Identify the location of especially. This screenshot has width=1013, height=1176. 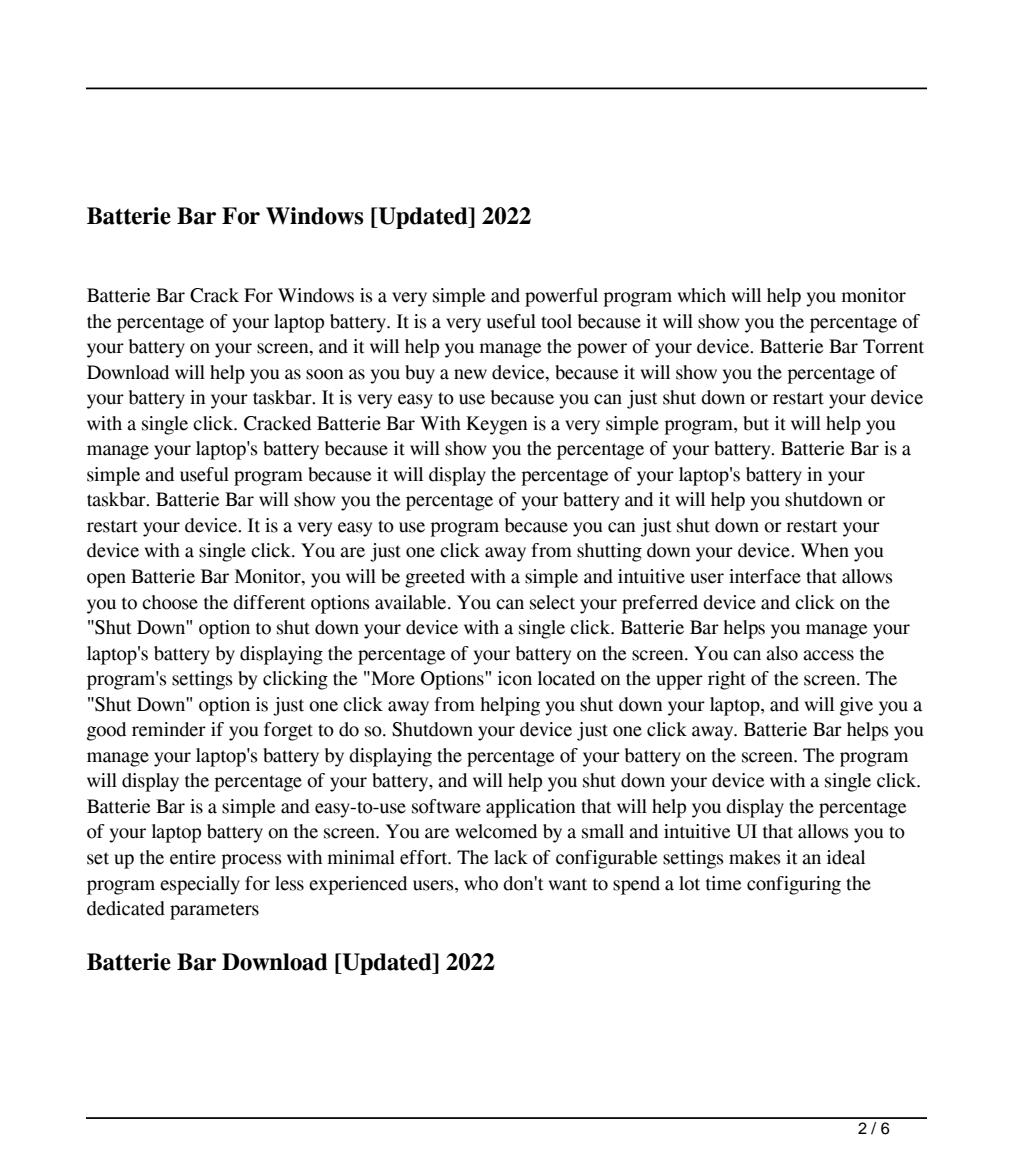
(200, 885).
